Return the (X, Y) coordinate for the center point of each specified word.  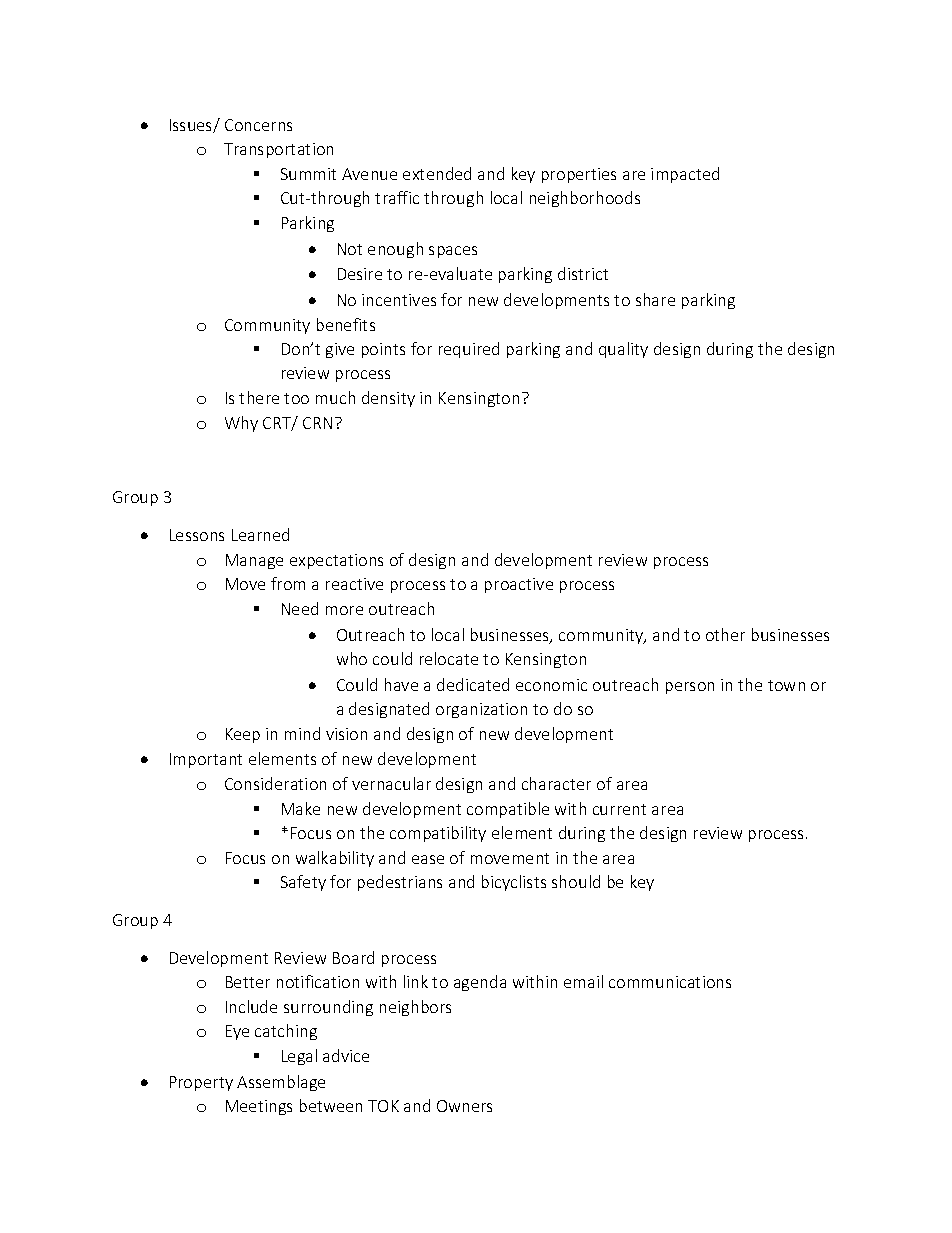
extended (437, 173)
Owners (464, 1106)
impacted (685, 175)
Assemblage (281, 1083)
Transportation (278, 150)
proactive (519, 585)
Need (300, 608)
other (725, 634)
